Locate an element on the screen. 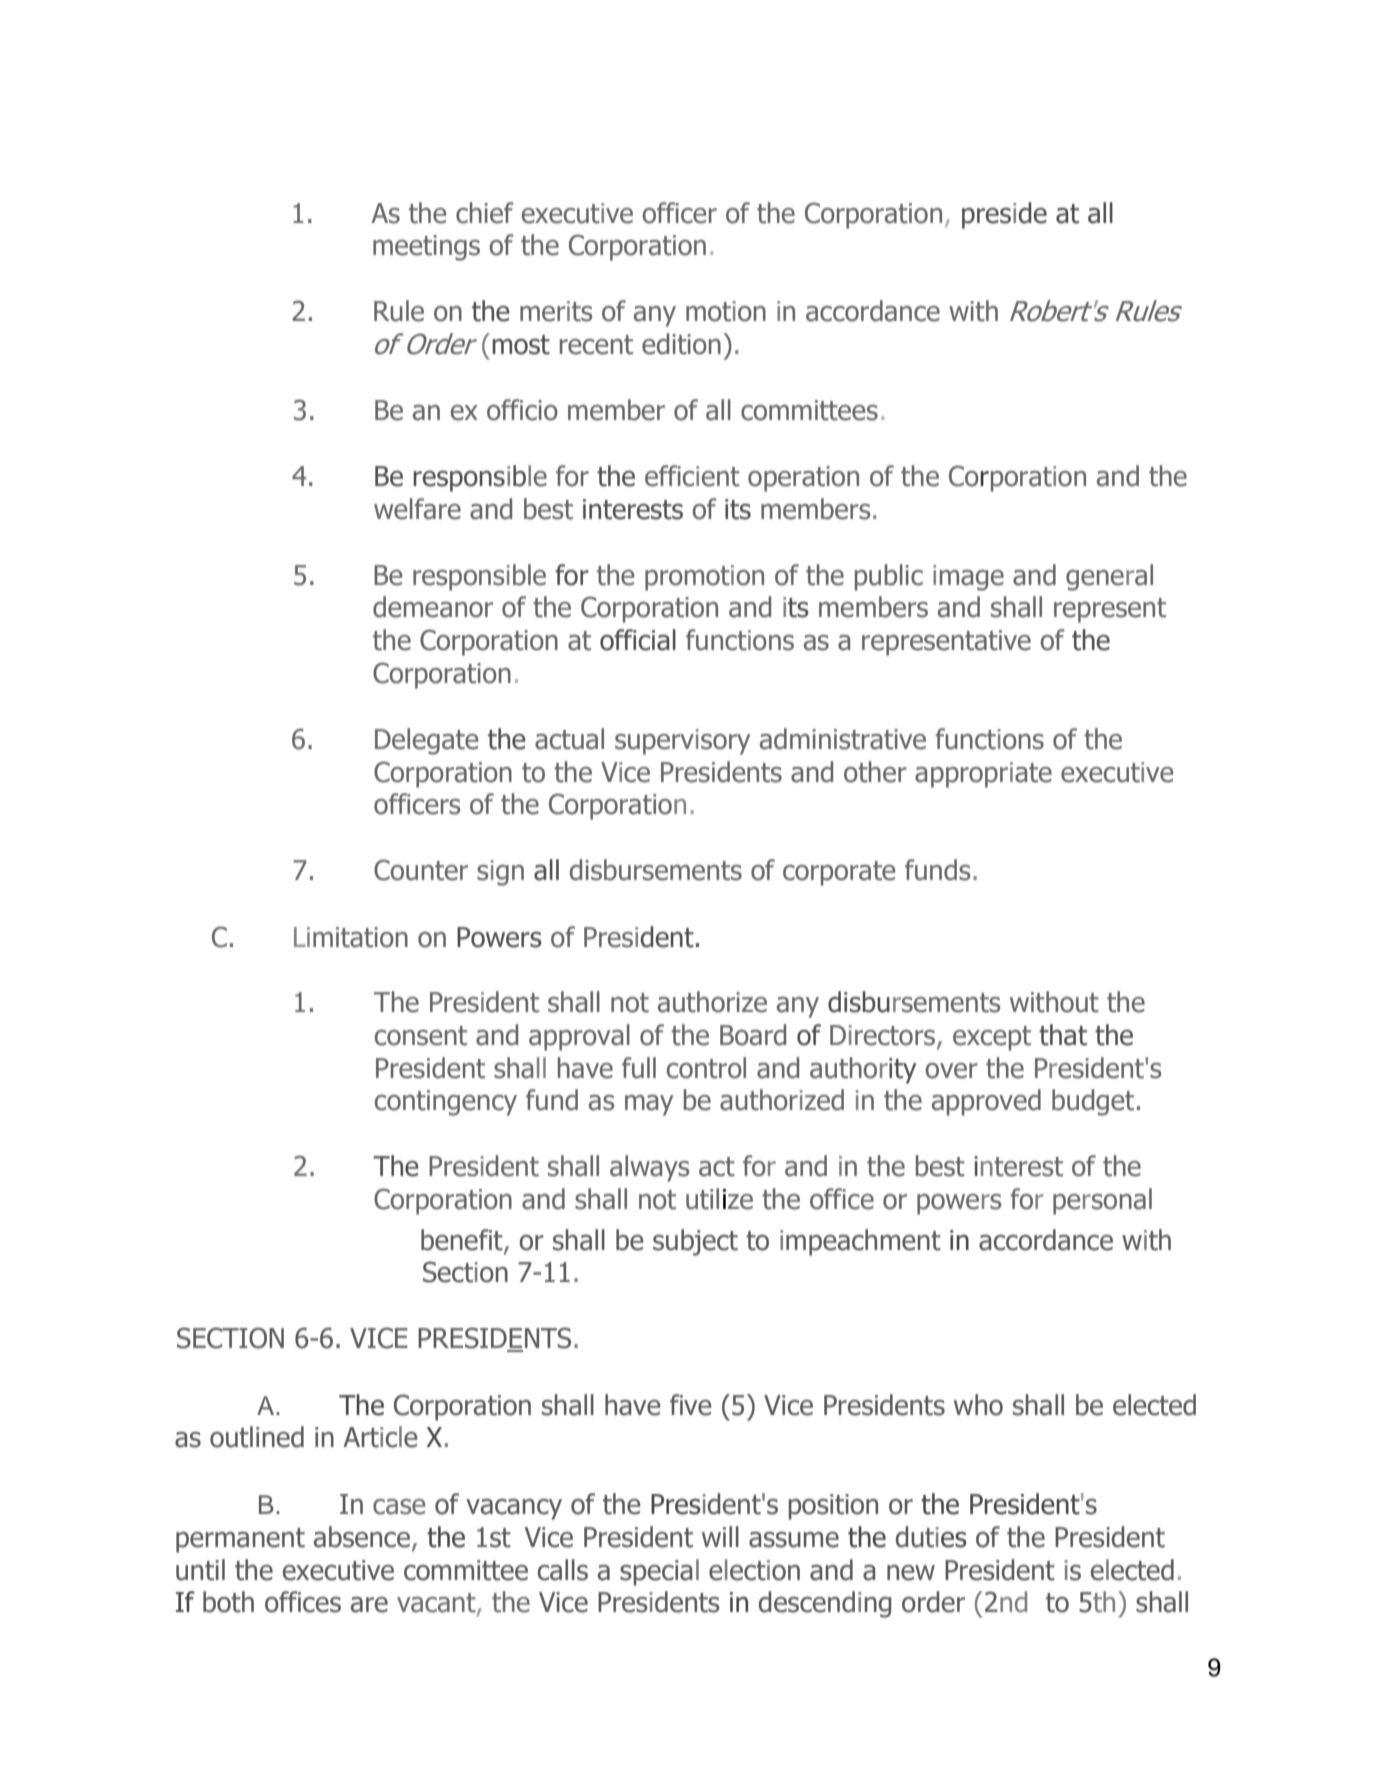 The image size is (1384, 1791). edition is located at coordinates (681, 344).
